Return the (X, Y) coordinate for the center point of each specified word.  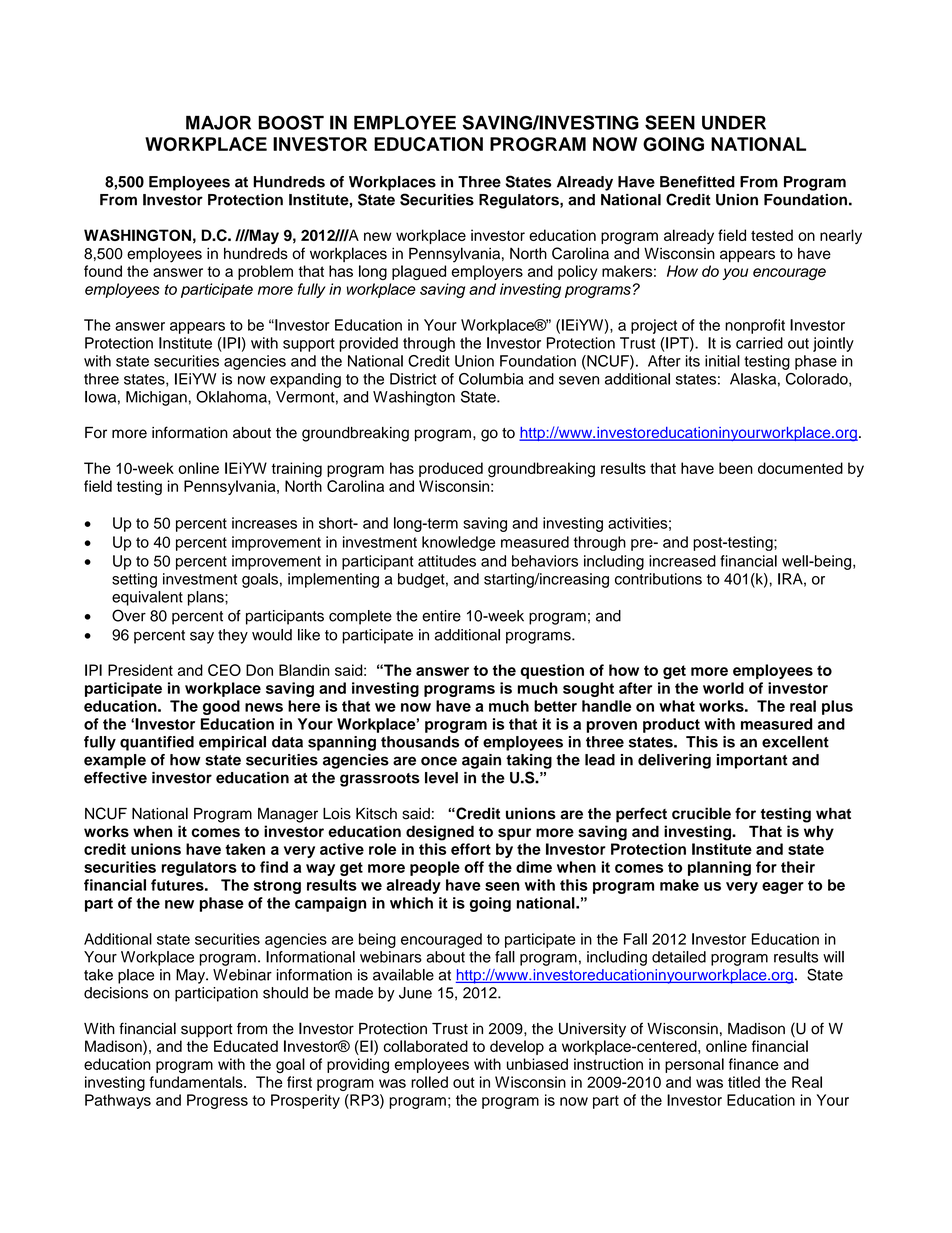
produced (451, 469)
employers (487, 272)
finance (754, 1064)
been (736, 468)
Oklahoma (232, 397)
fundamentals (197, 1082)
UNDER (734, 123)
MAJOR (218, 123)
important (752, 761)
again (481, 761)
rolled (429, 1082)
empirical (232, 743)
